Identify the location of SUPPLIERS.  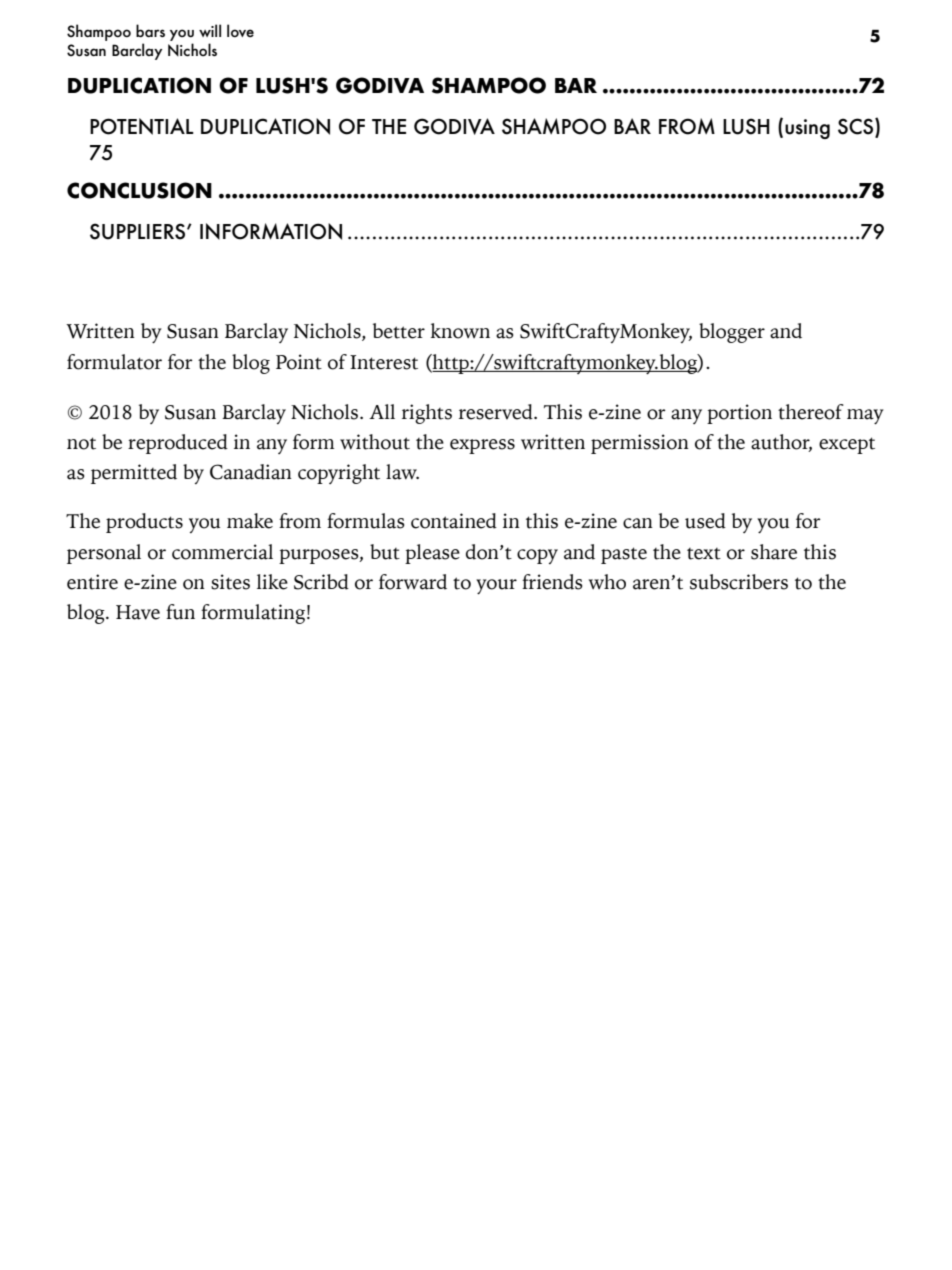
(139, 231).
